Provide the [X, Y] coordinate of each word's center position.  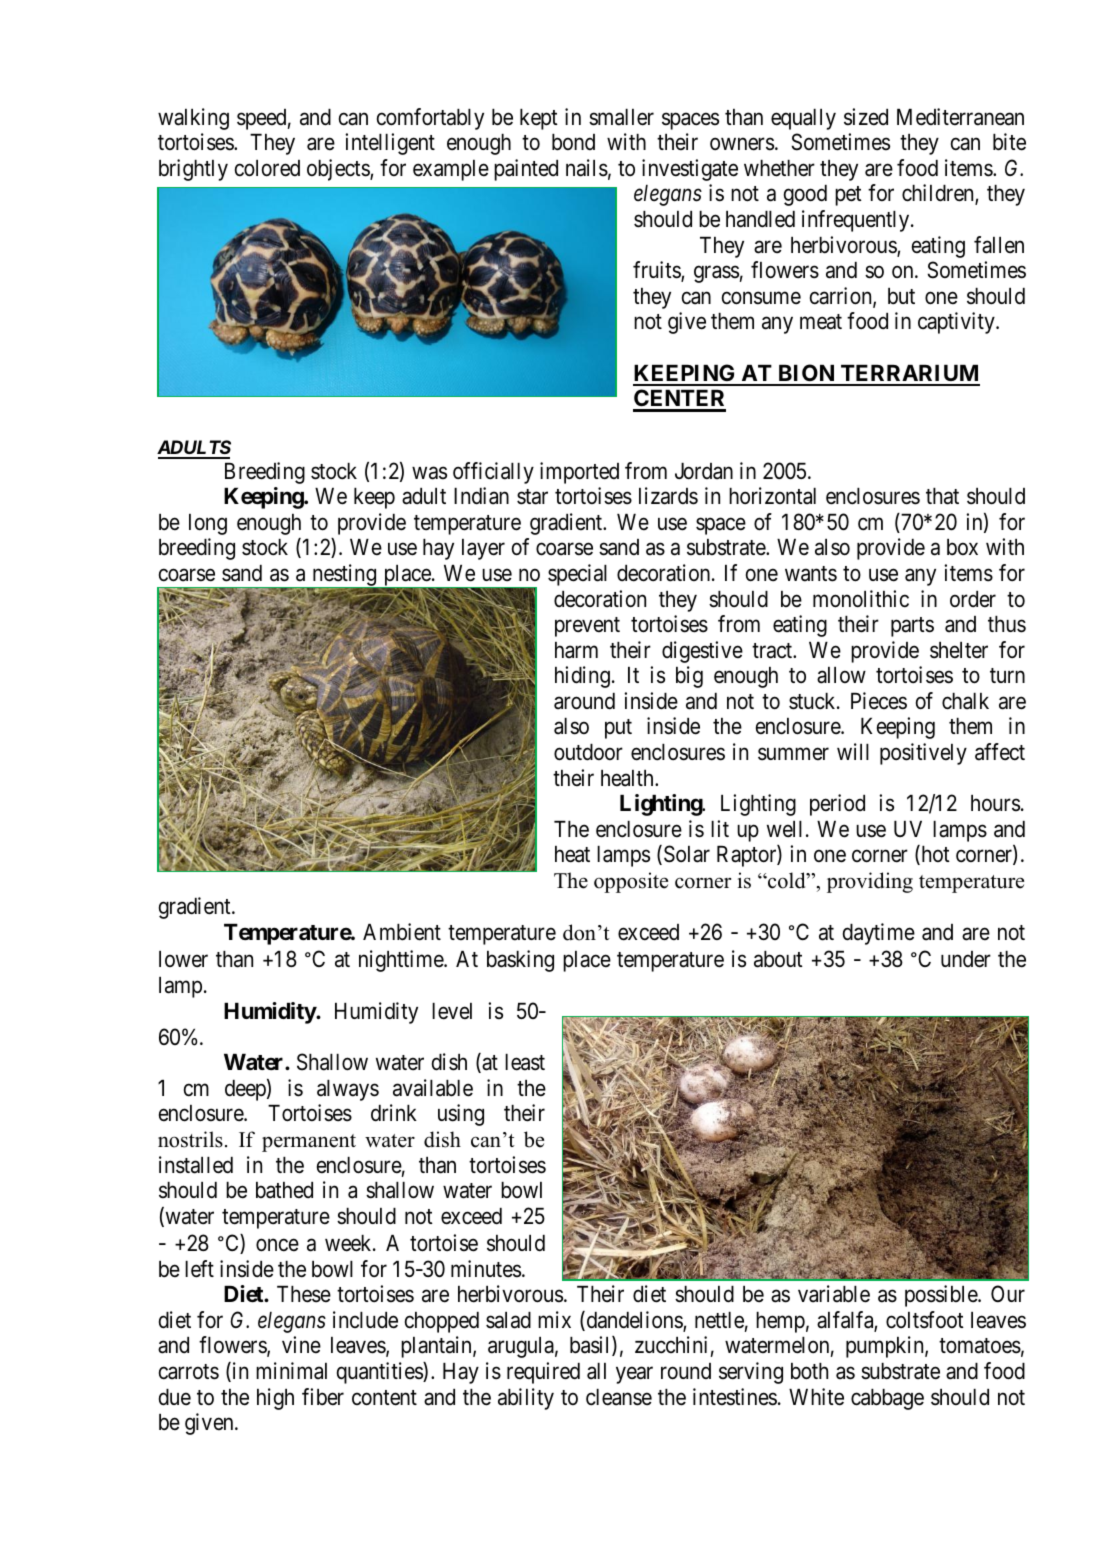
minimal [291, 1371]
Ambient [402, 932]
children [939, 194]
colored [267, 168]
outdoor [588, 752]
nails [587, 168]
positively [923, 754]
